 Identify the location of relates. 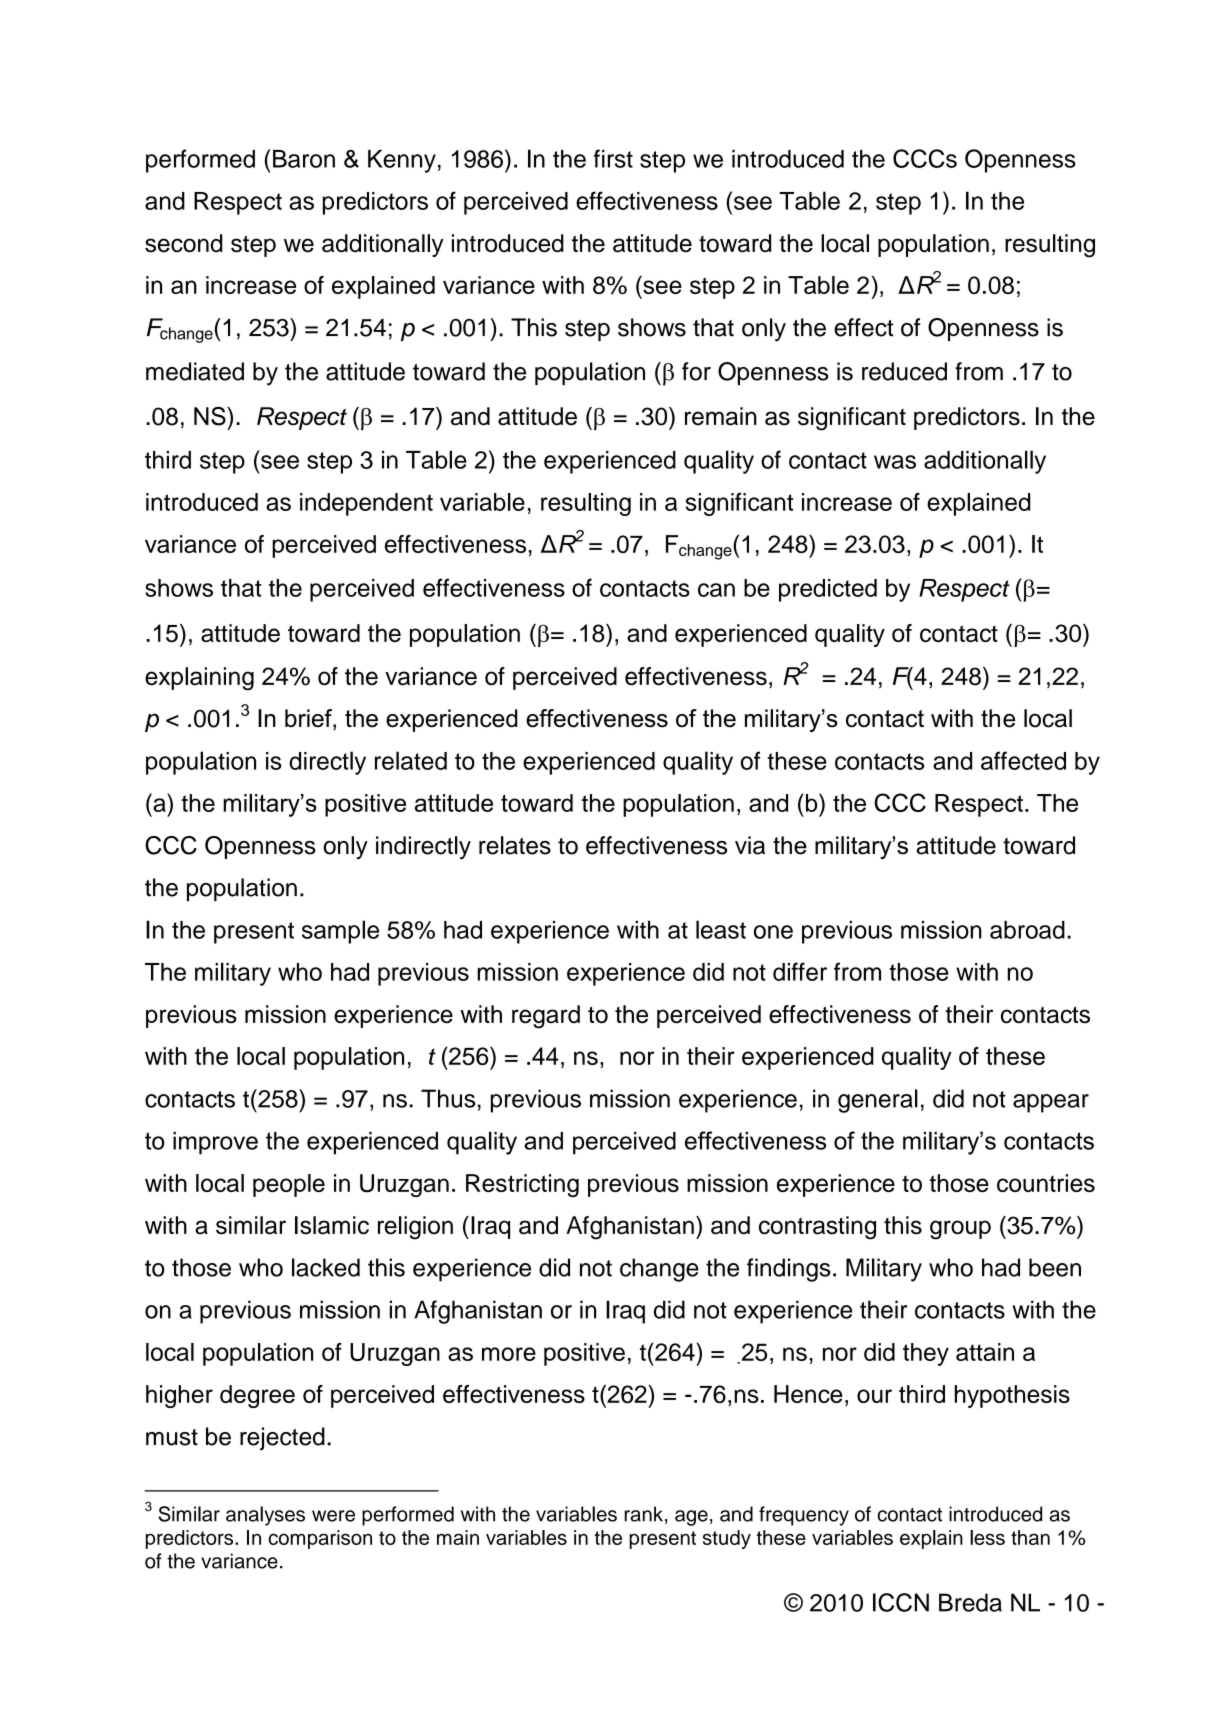
(515, 845).
